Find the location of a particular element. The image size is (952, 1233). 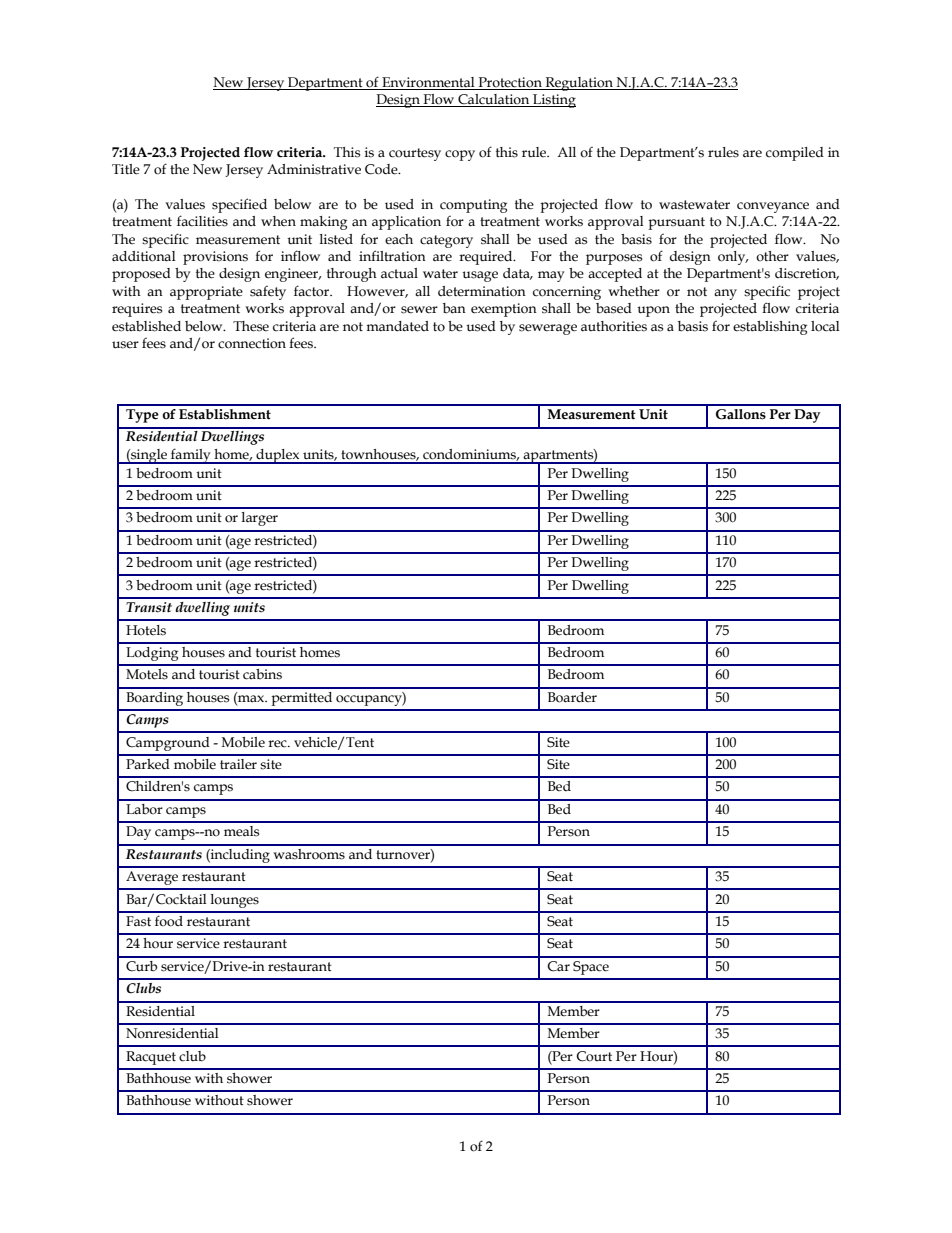

local is located at coordinates (825, 326).
